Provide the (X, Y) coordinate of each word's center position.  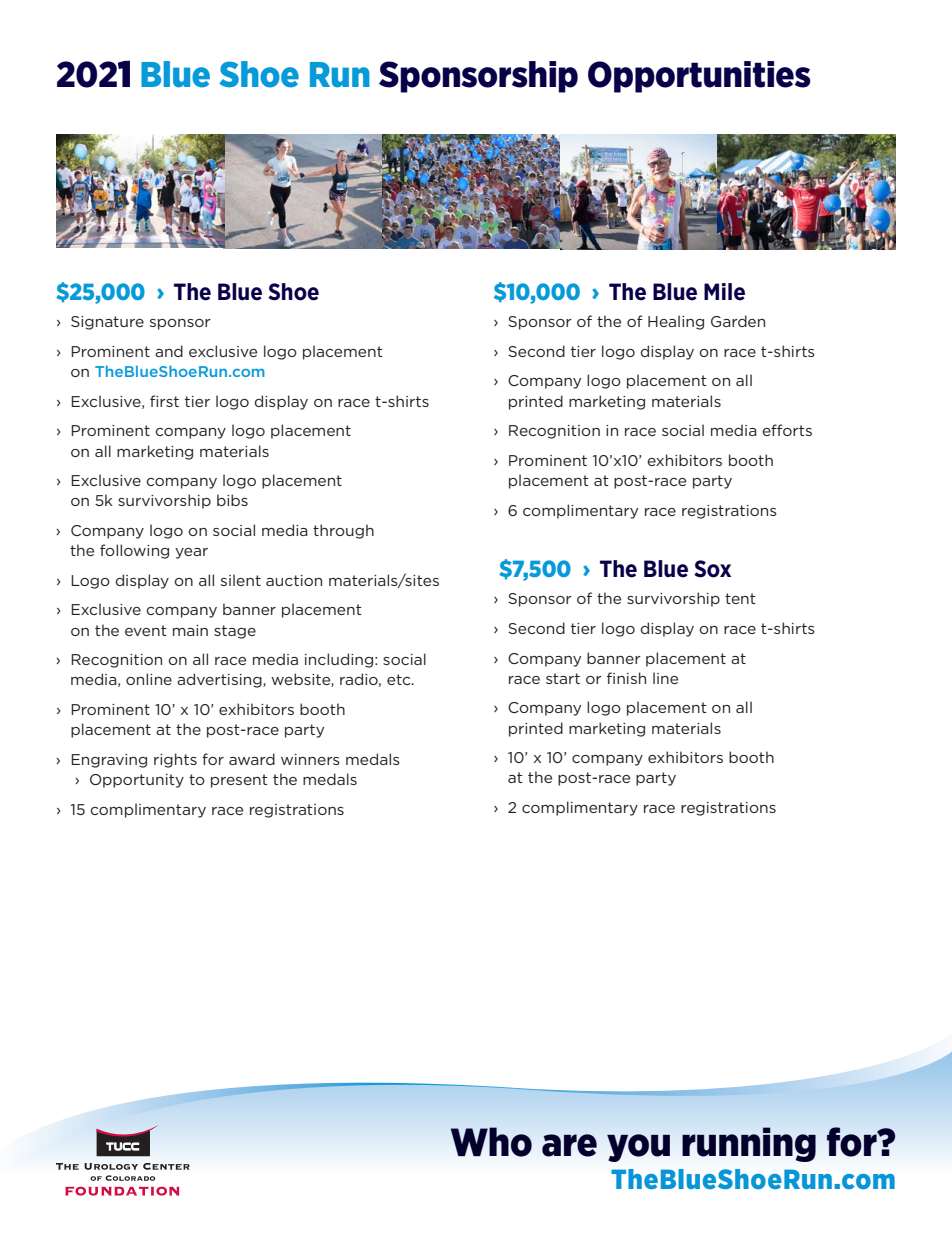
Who (491, 1142)
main (190, 630)
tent (740, 598)
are (569, 1145)
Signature (107, 323)
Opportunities (699, 77)
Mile (724, 292)
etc (400, 679)
